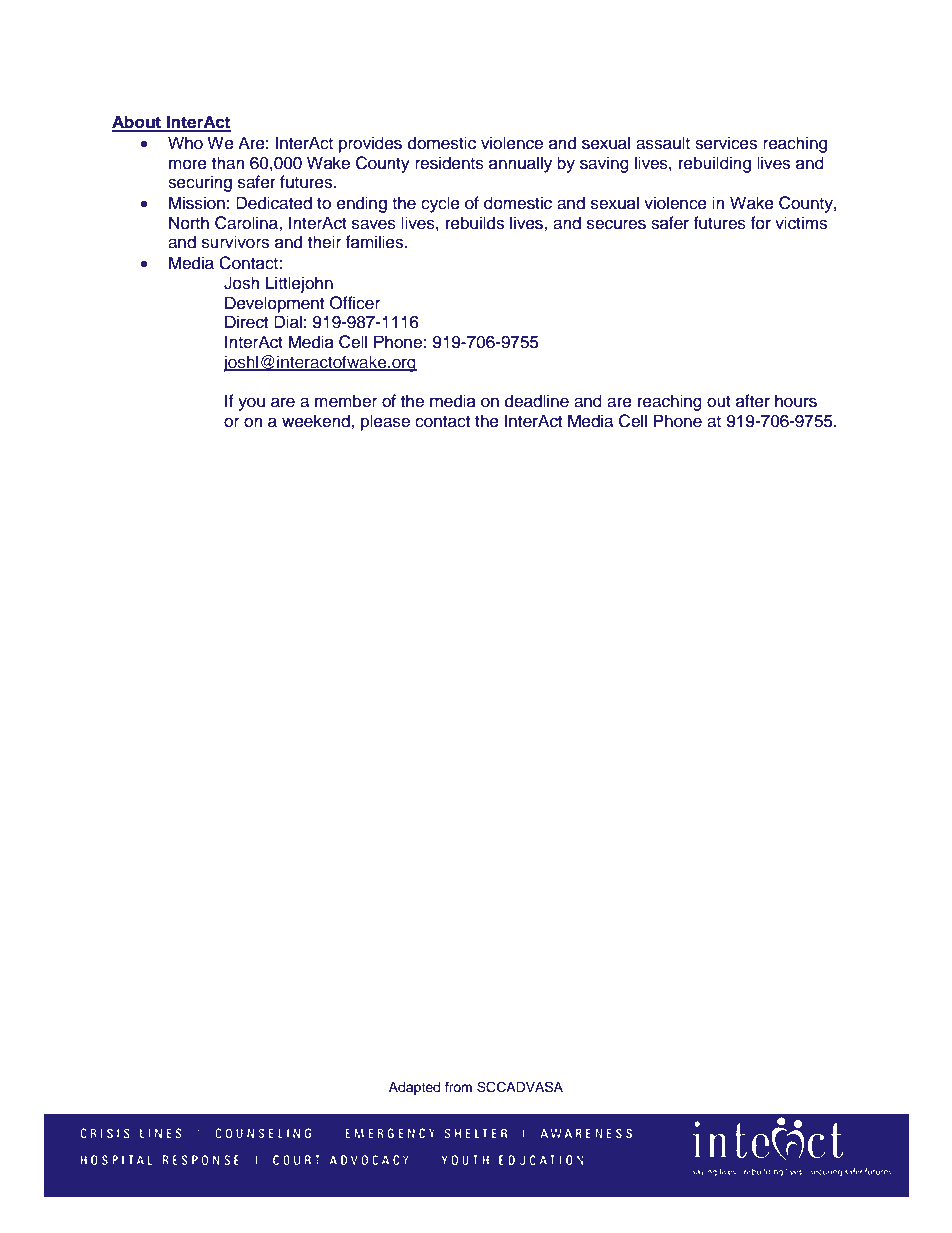 The image size is (952, 1233). Describe the element at coordinates (228, 163) in the screenshot. I see `than` at that location.
